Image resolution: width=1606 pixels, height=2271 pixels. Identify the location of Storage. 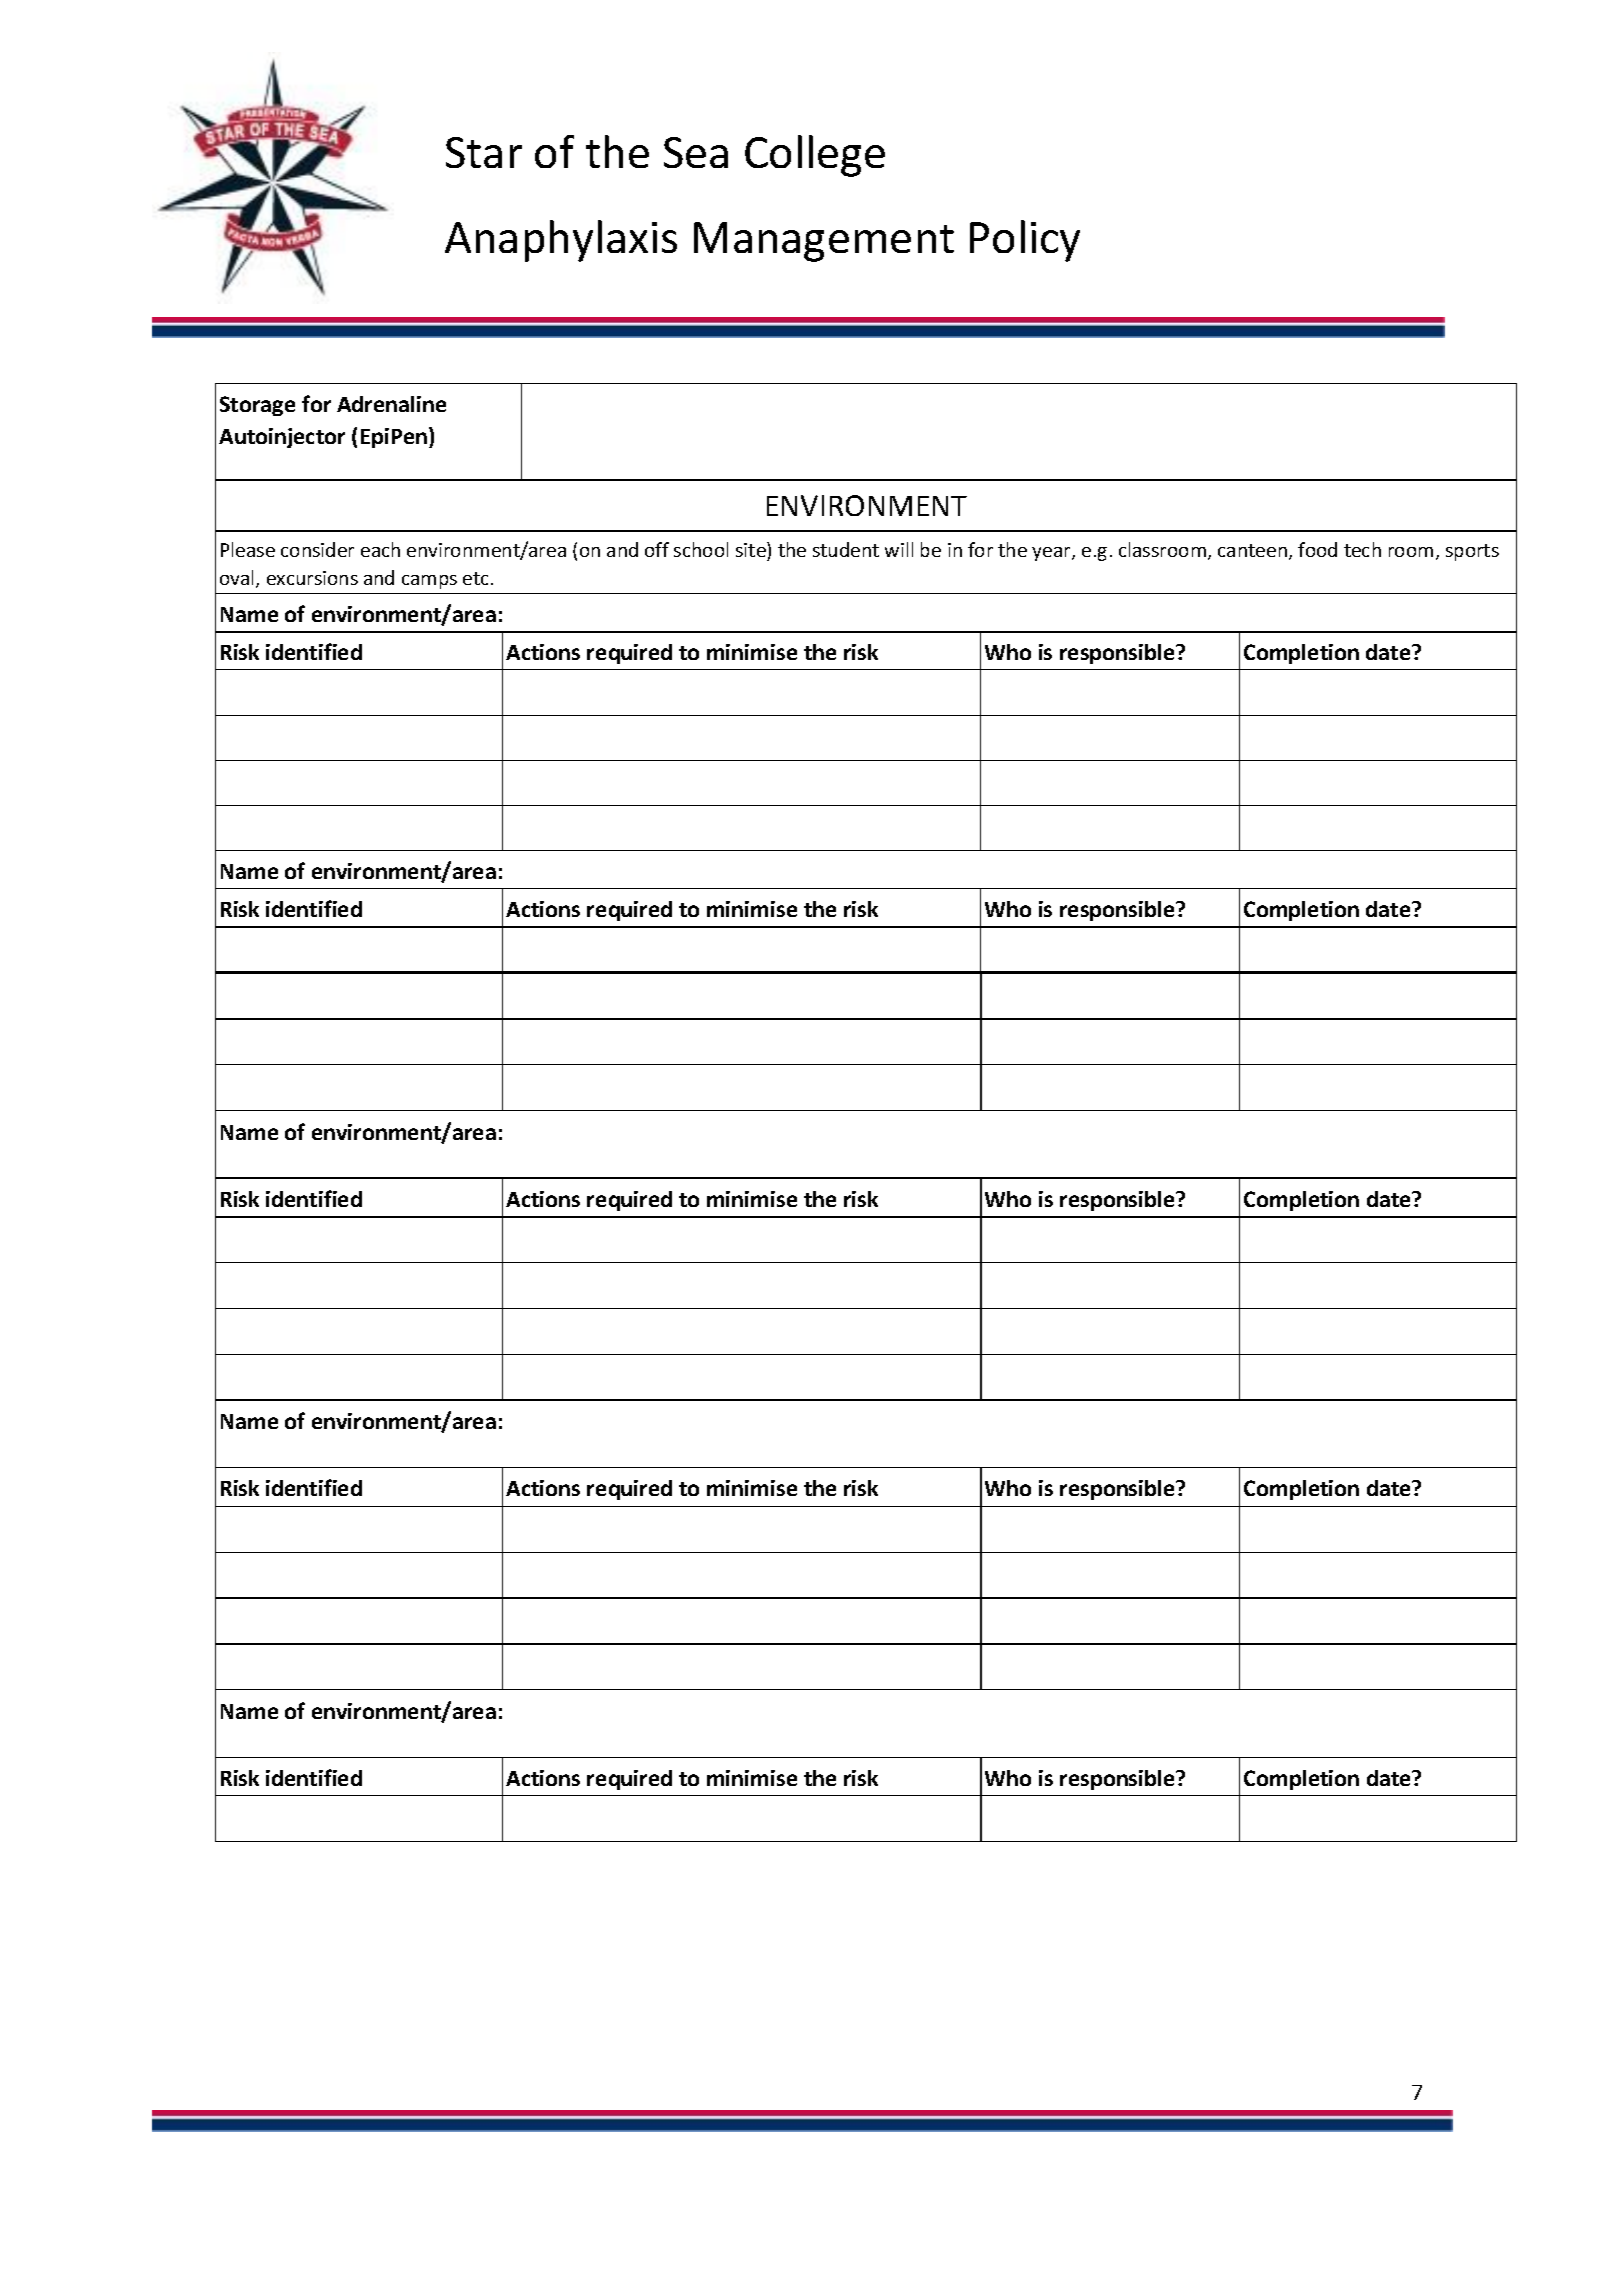
(257, 406).
